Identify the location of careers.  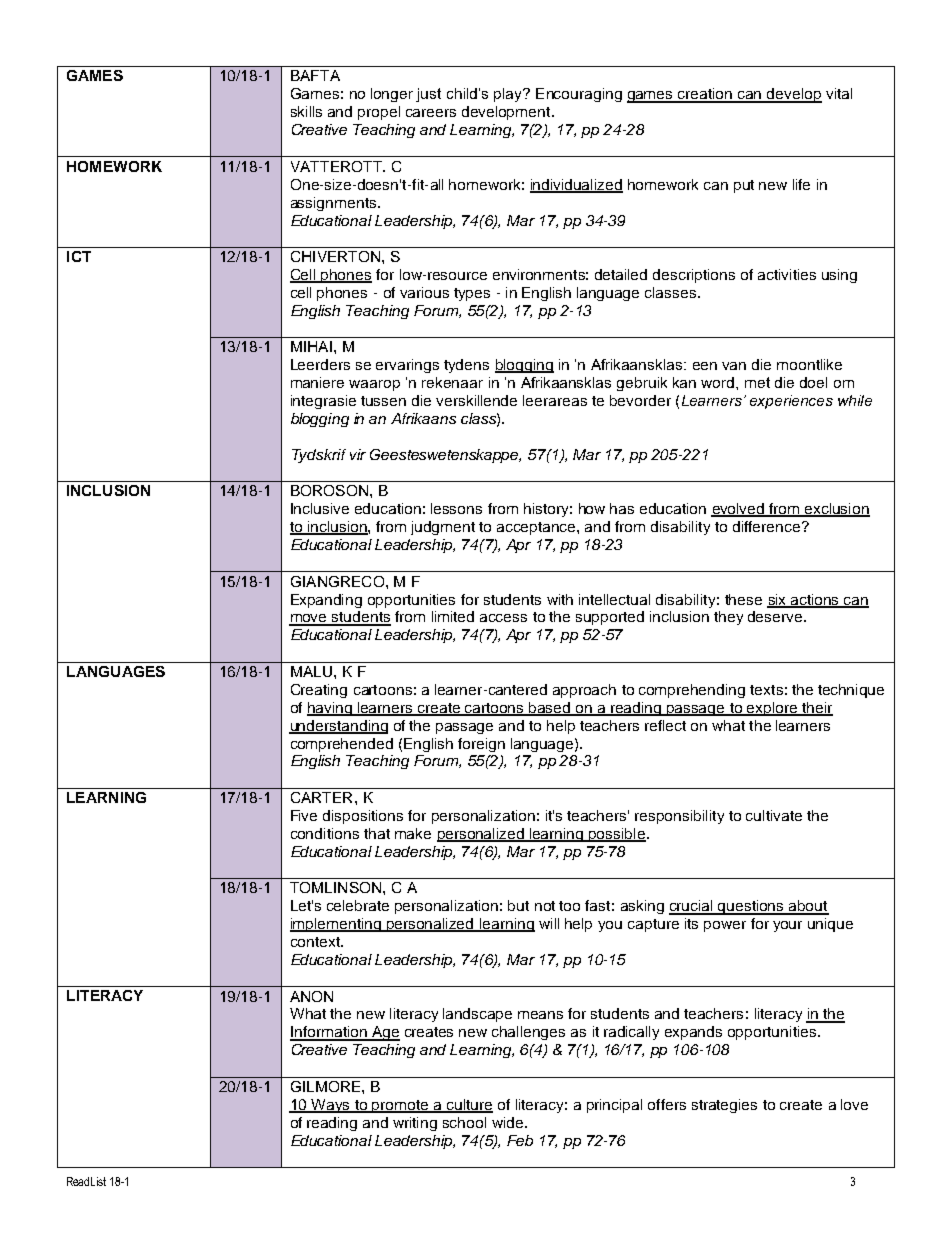
(431, 113).
